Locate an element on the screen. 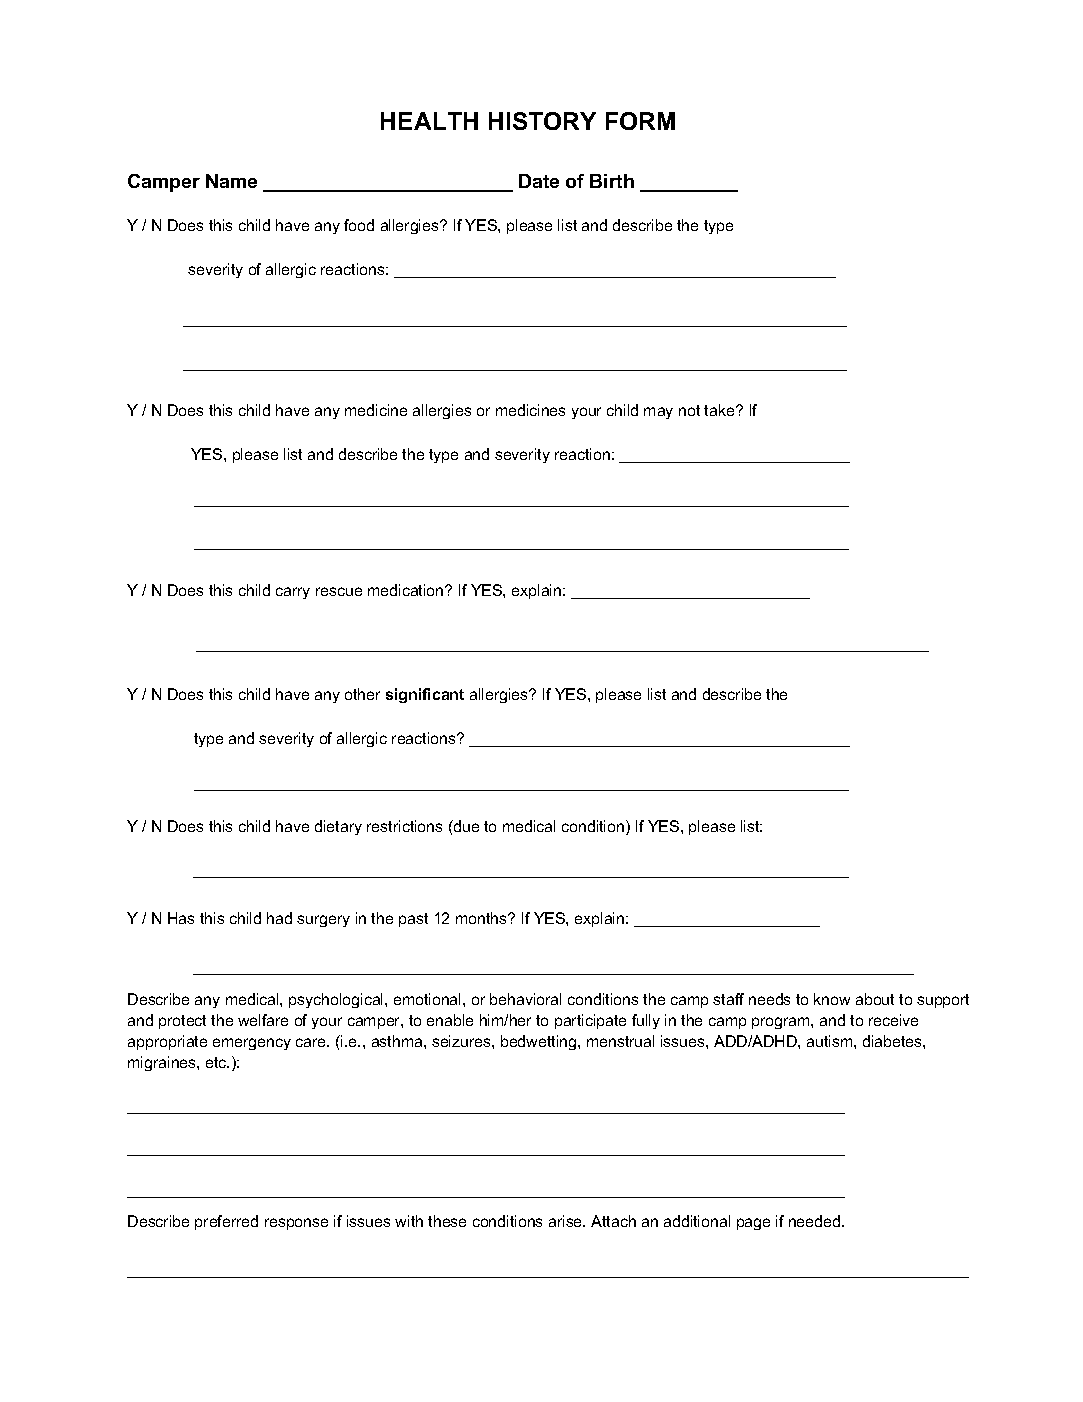 This screenshot has height=1402, width=1083. FORM is located at coordinates (640, 121).
